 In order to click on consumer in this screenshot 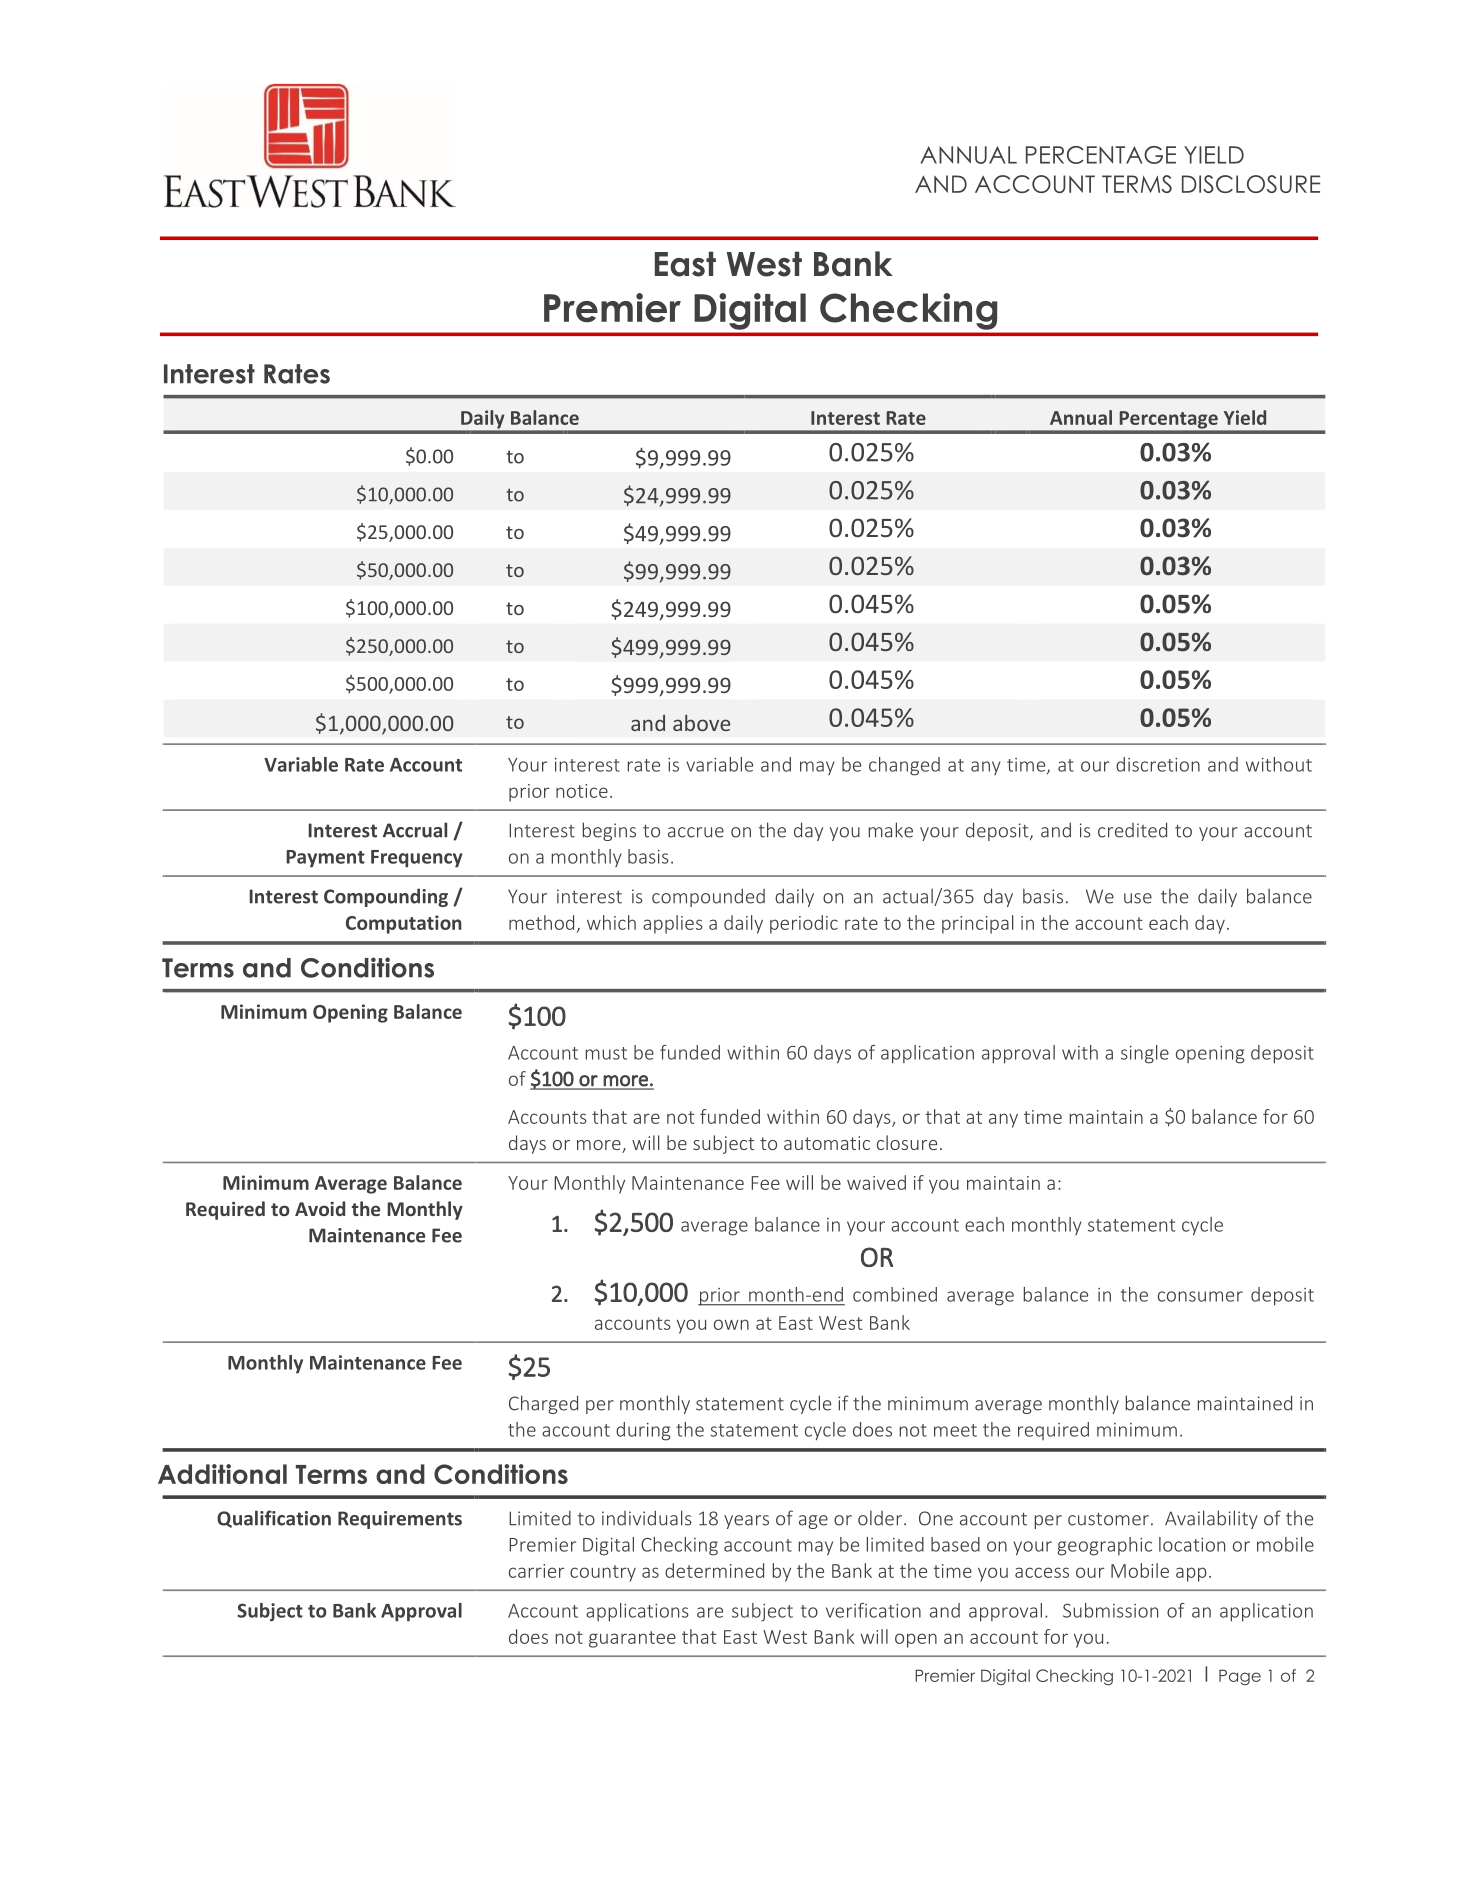, I will do `click(1200, 1296)`.
